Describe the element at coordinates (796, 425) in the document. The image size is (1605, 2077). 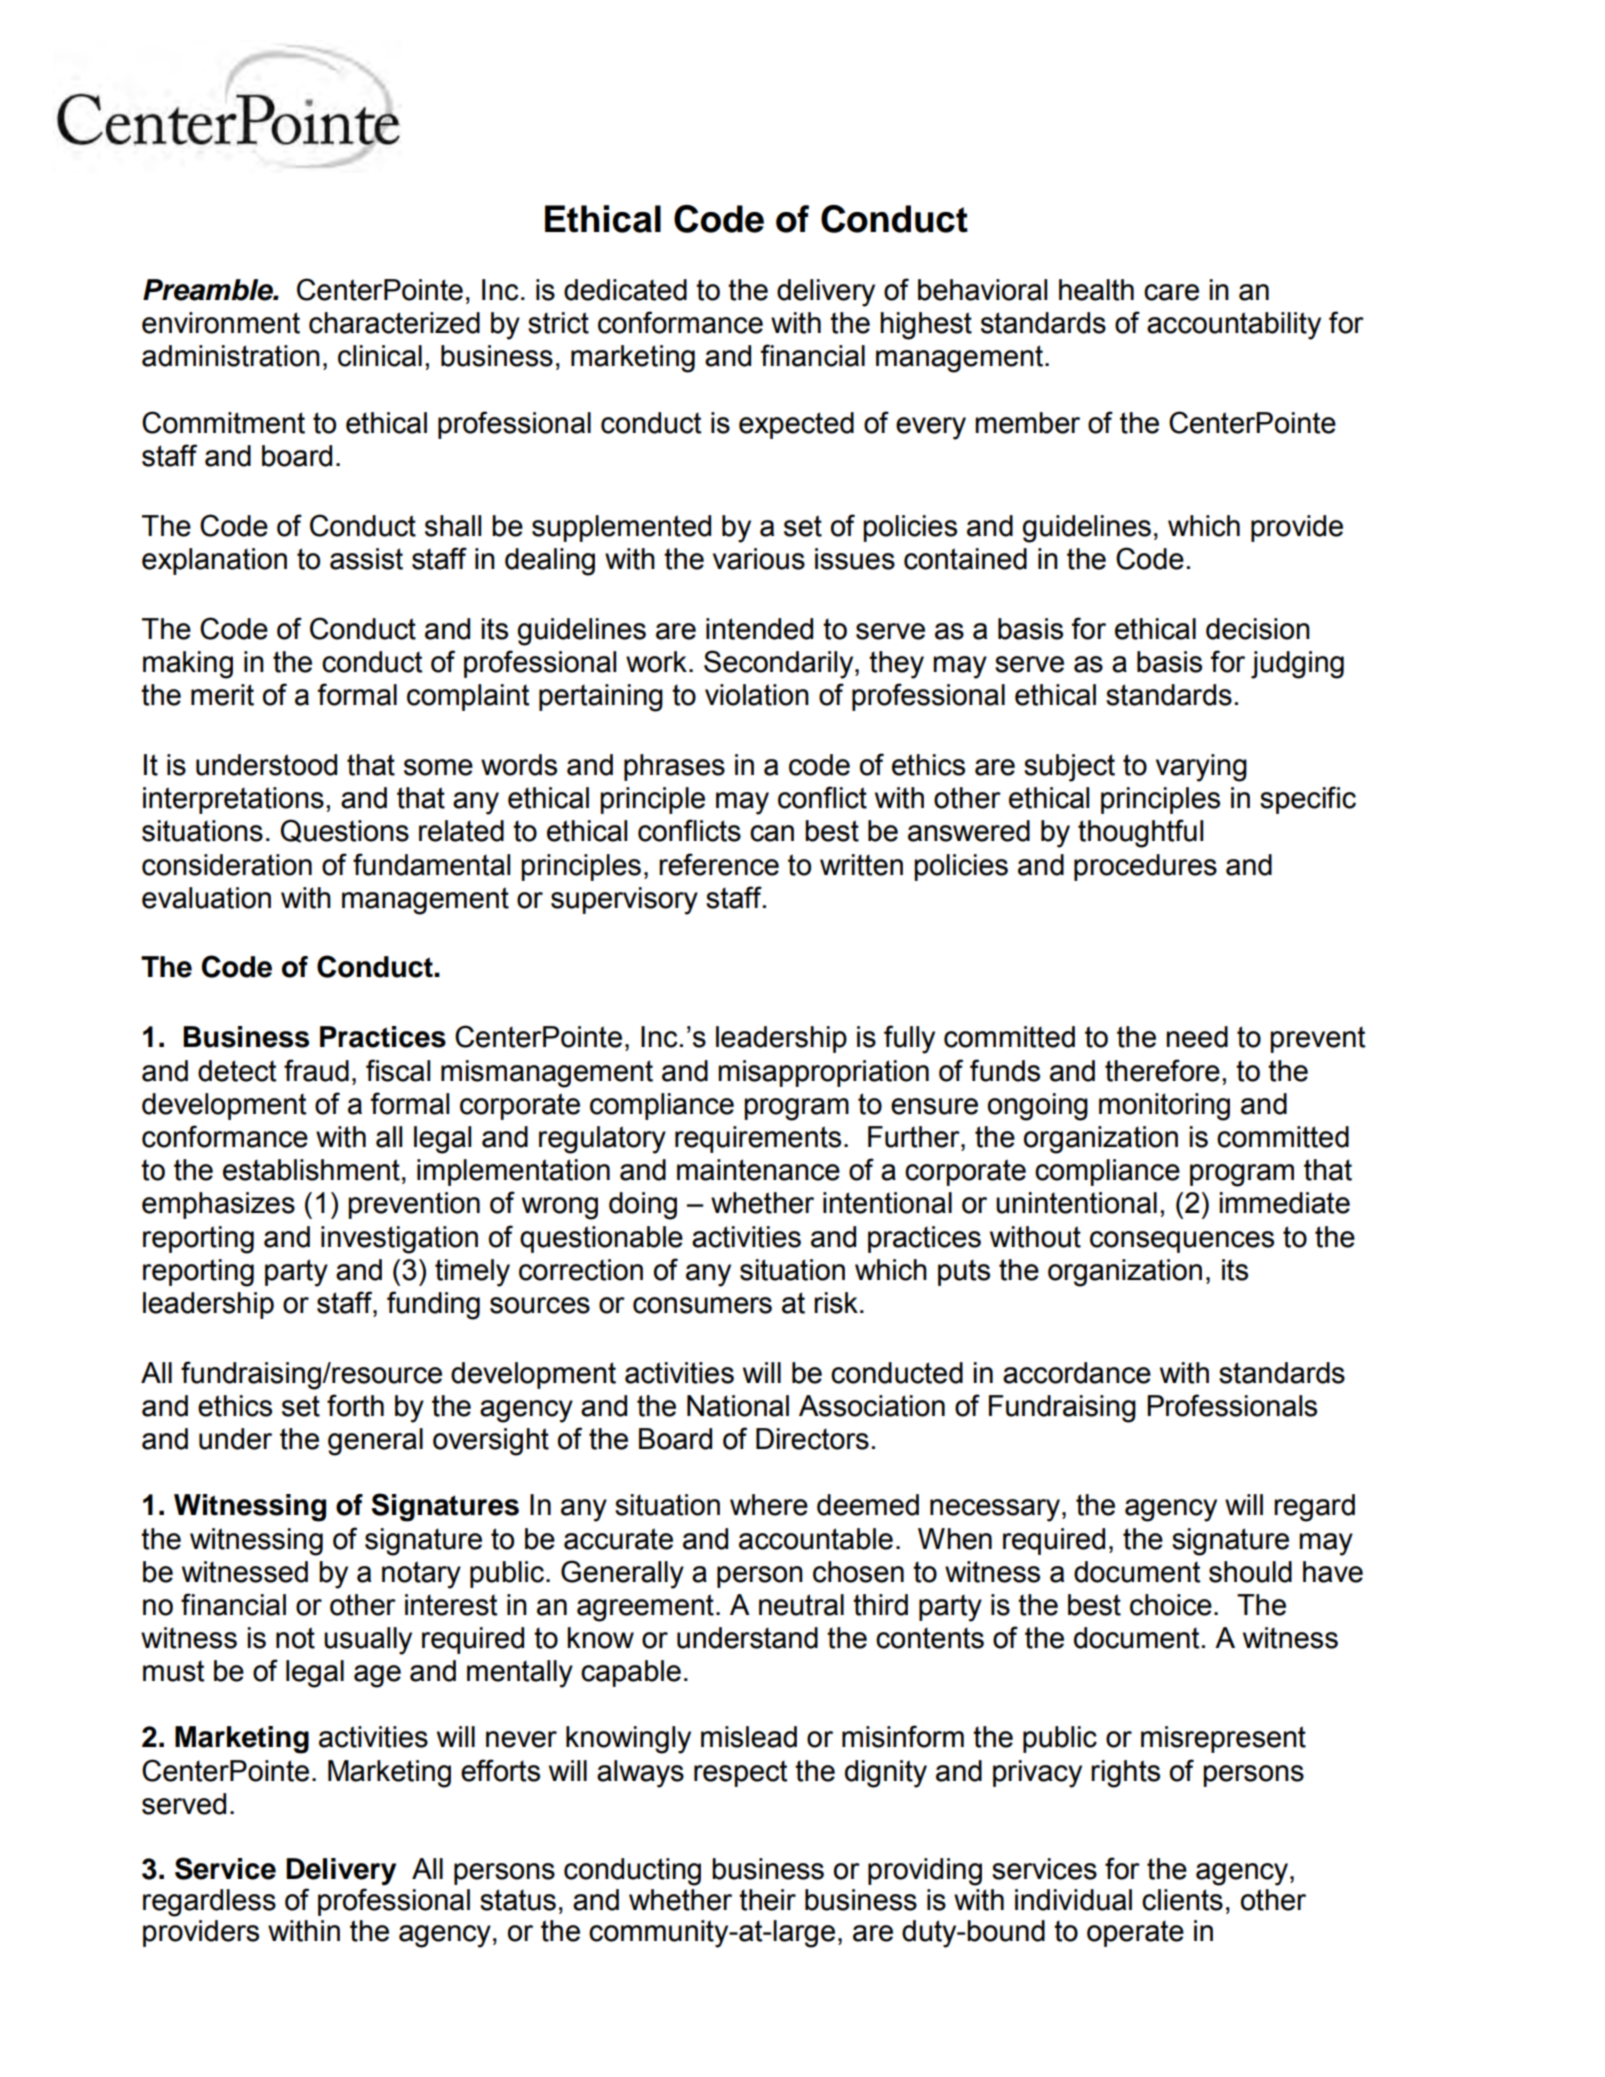
I see `expected` at that location.
